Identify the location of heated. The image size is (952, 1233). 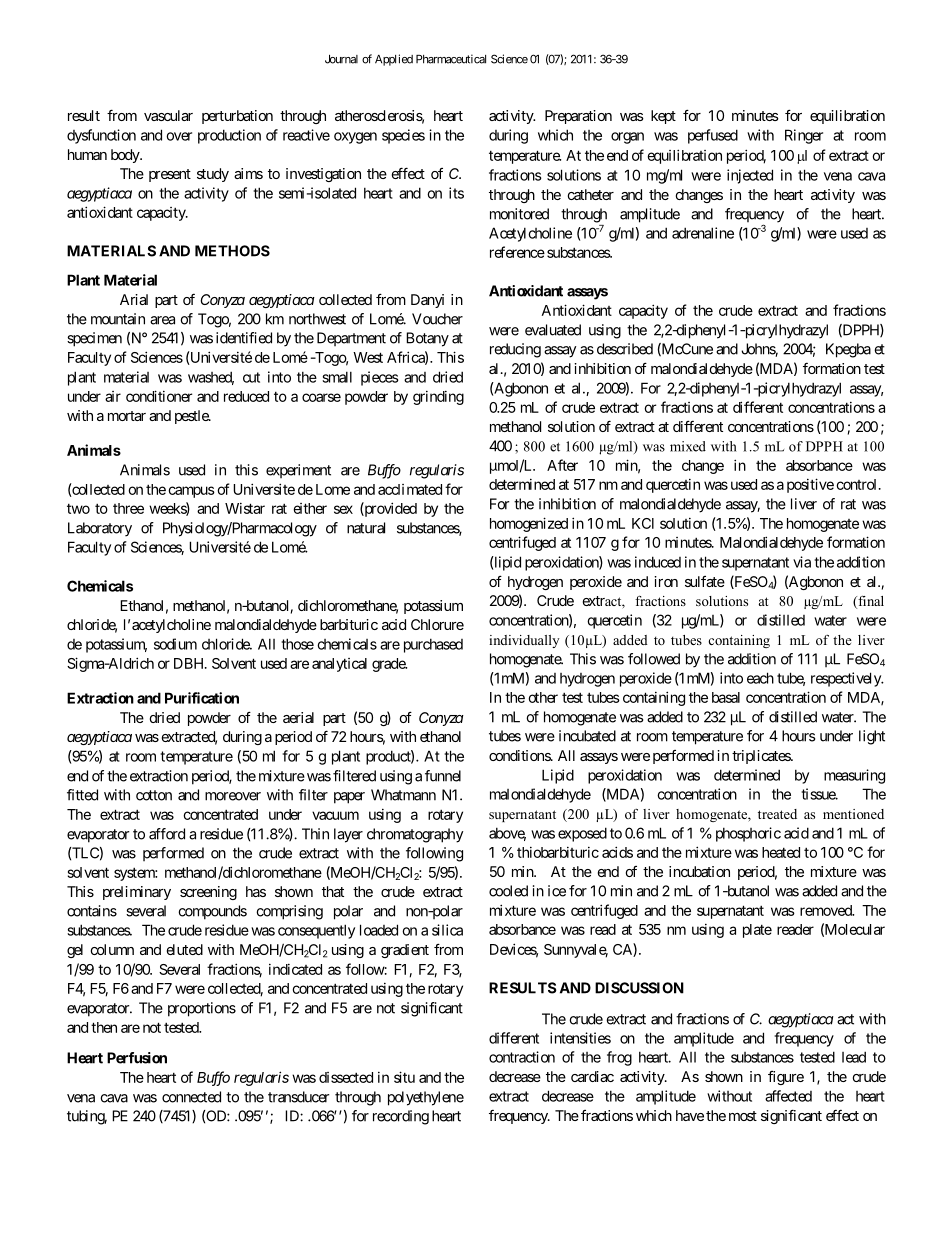
(781, 852).
